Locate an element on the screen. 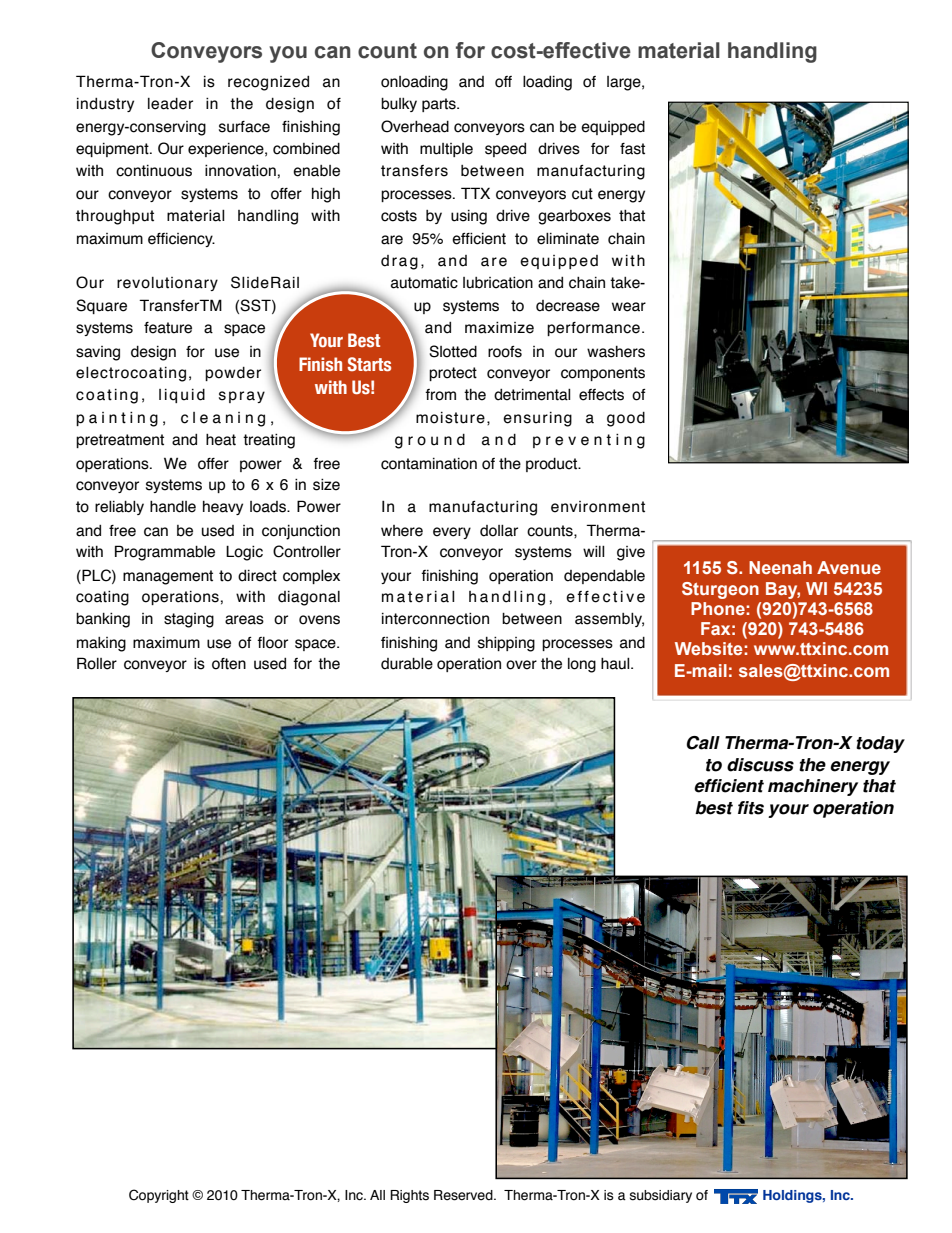  leader is located at coordinates (170, 104).
